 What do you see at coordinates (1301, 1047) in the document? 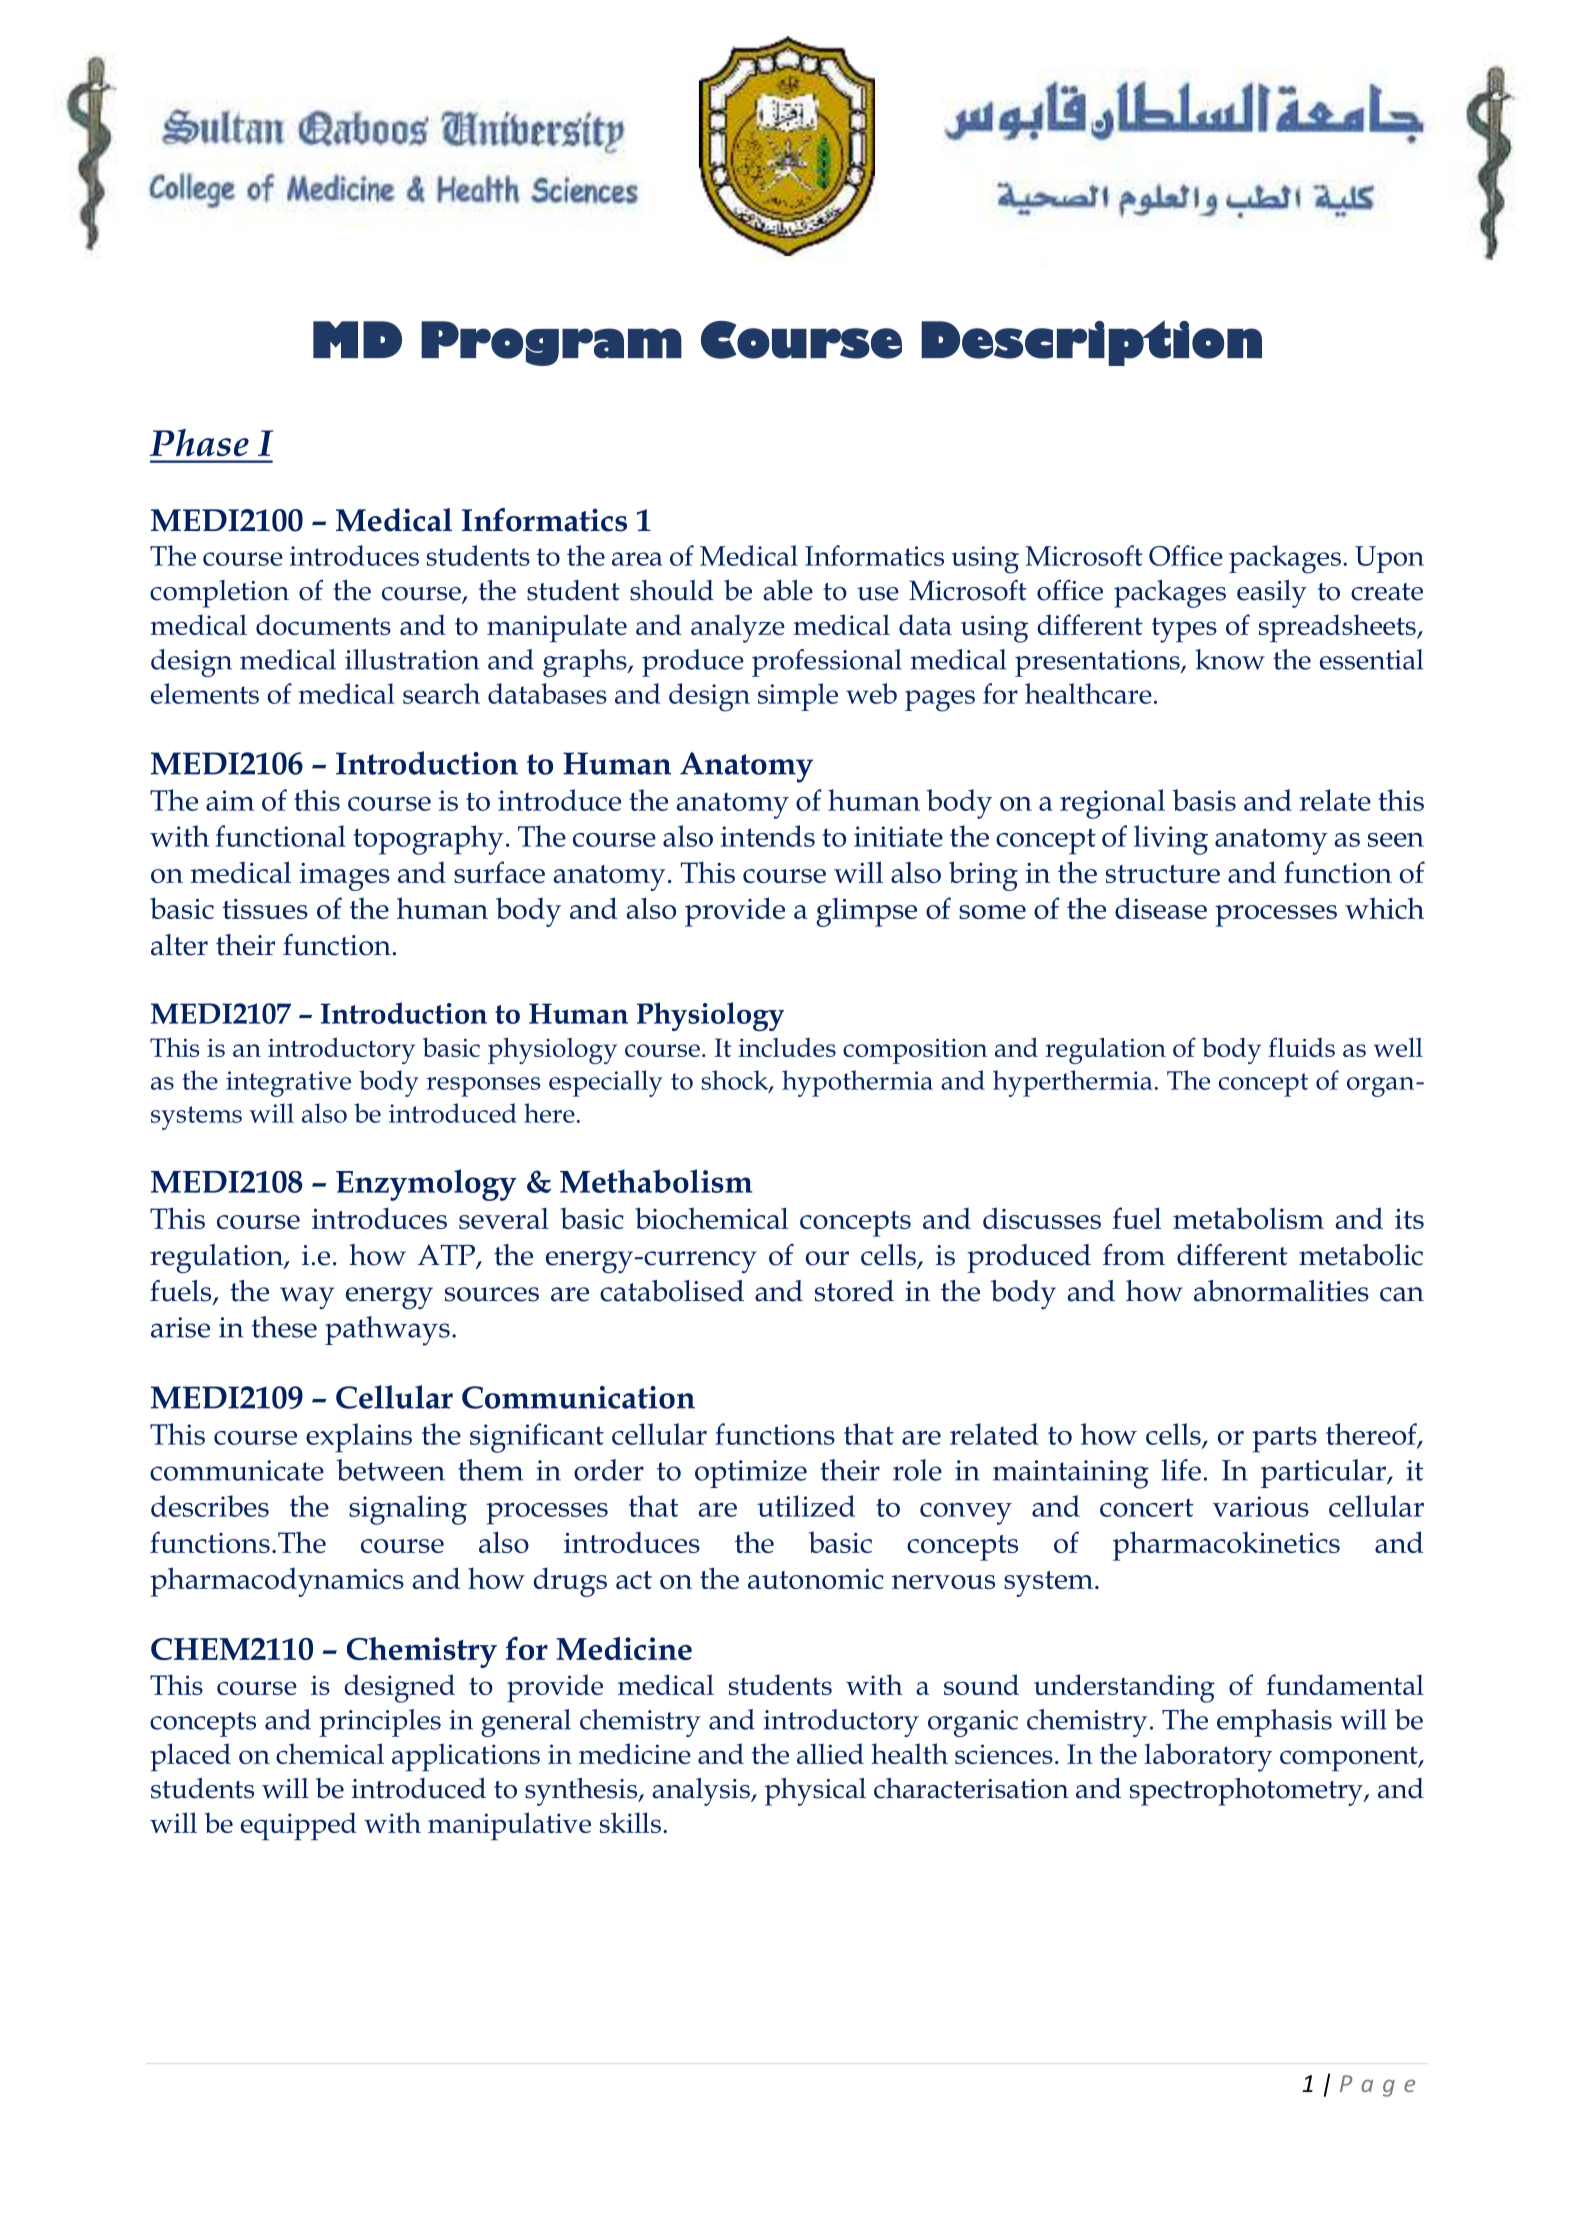
I see `fluids` at bounding box center [1301, 1047].
